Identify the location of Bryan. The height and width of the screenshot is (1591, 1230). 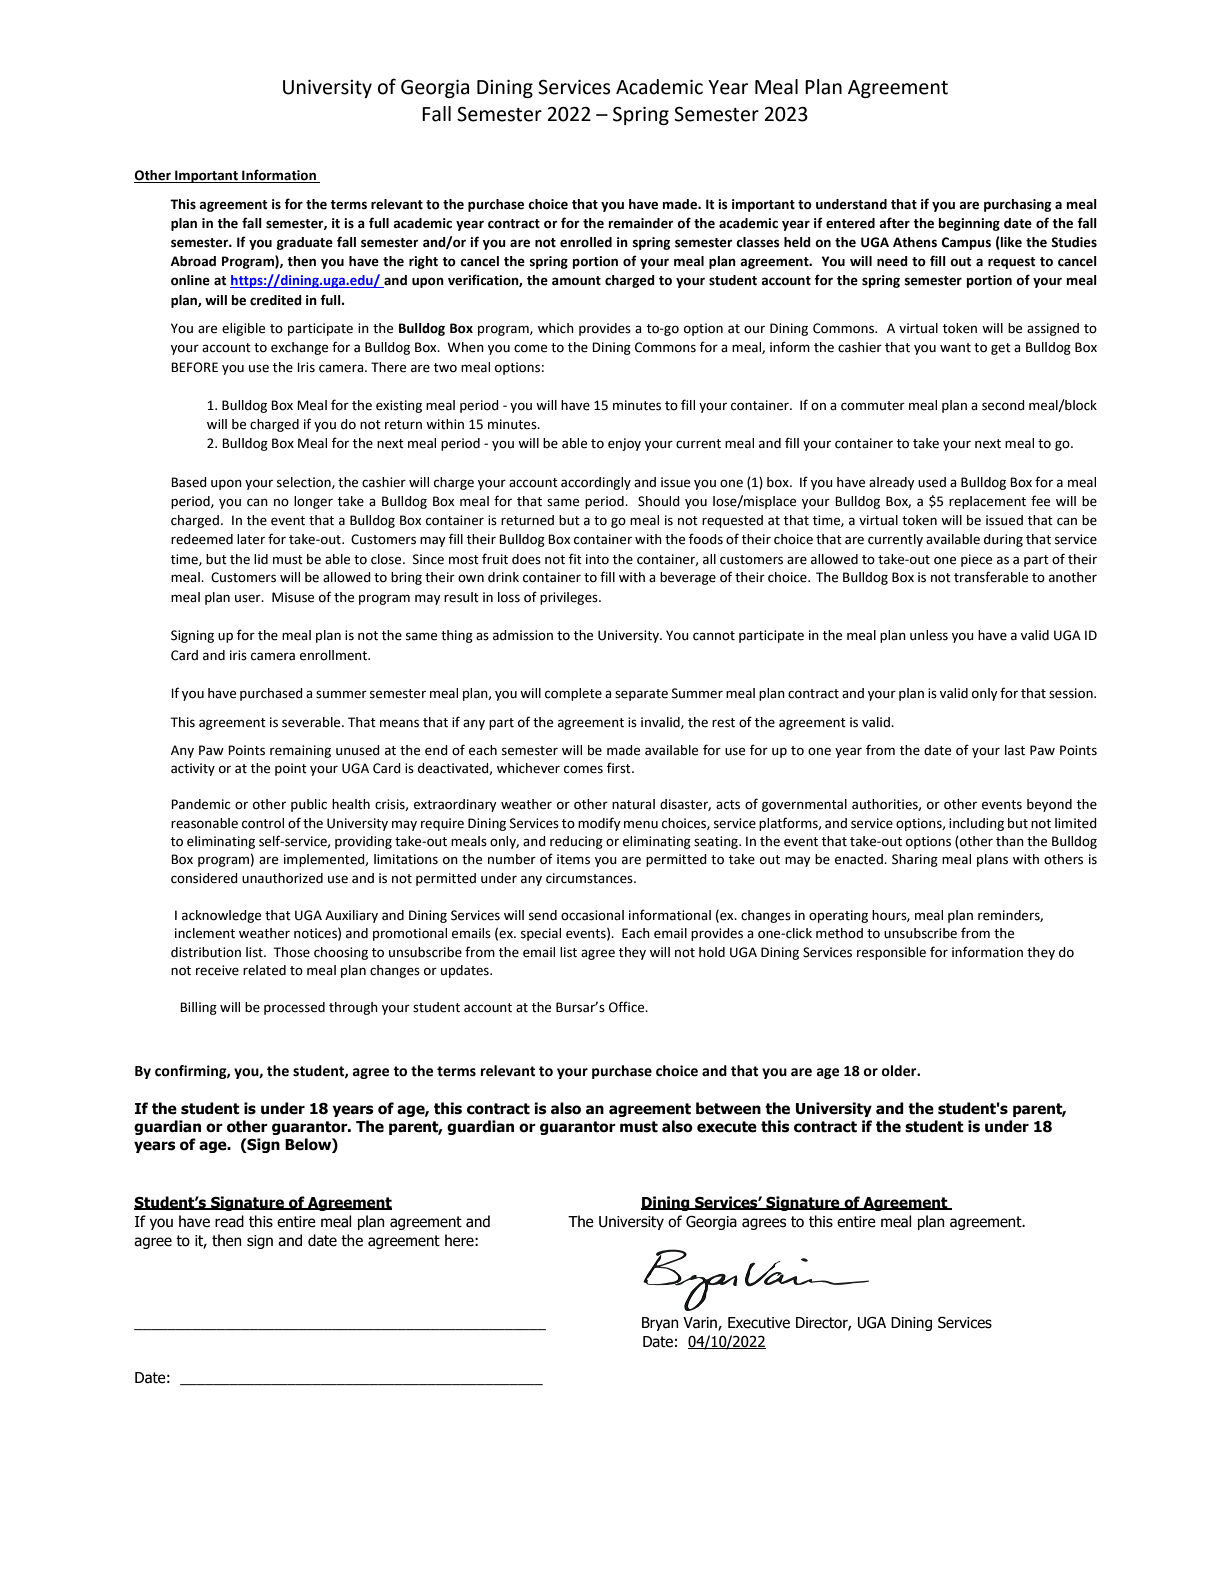
(660, 1324).
